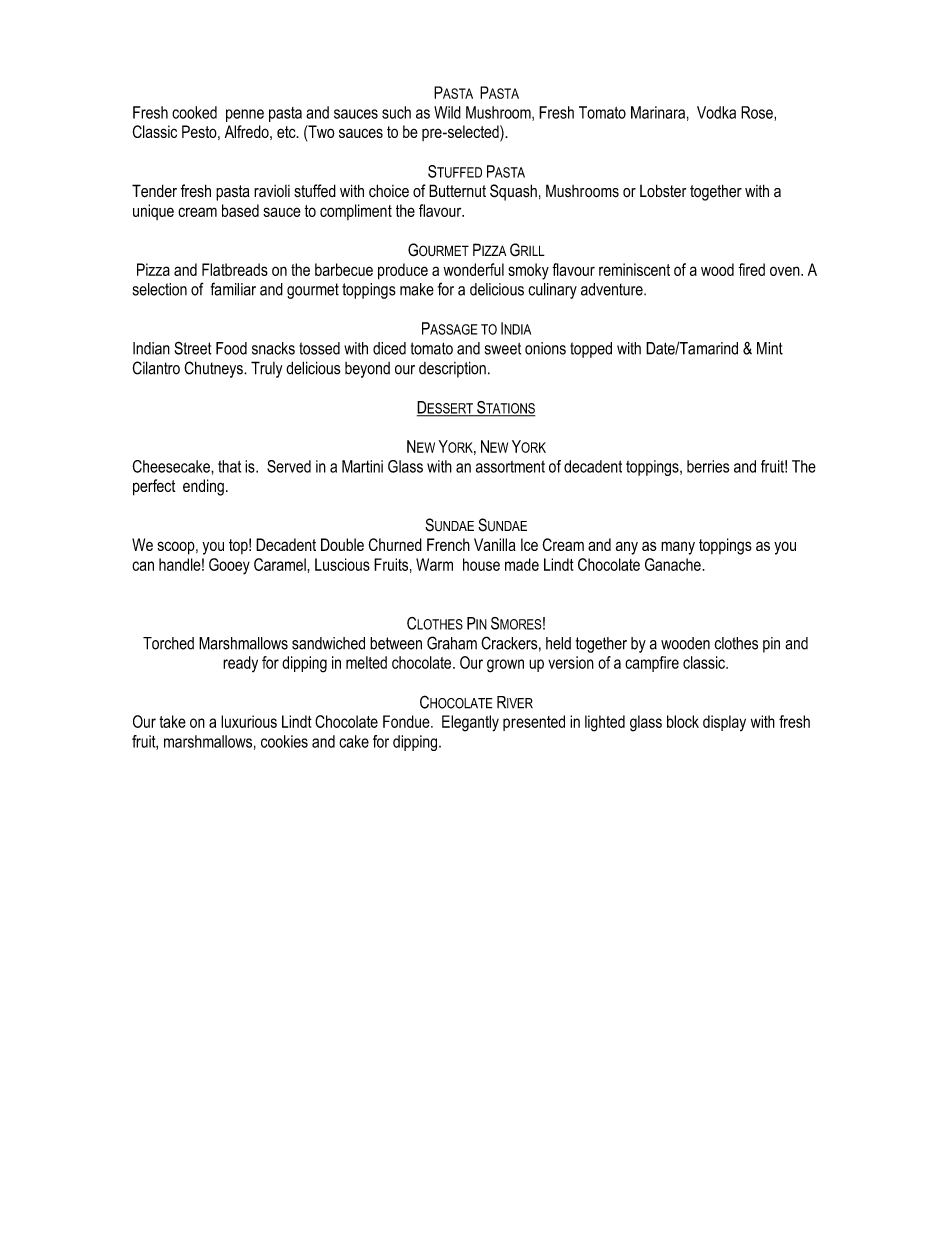 Image resolution: width=952 pixels, height=1233 pixels. What do you see at coordinates (716, 112) in the screenshot?
I see `Vodka` at bounding box center [716, 112].
